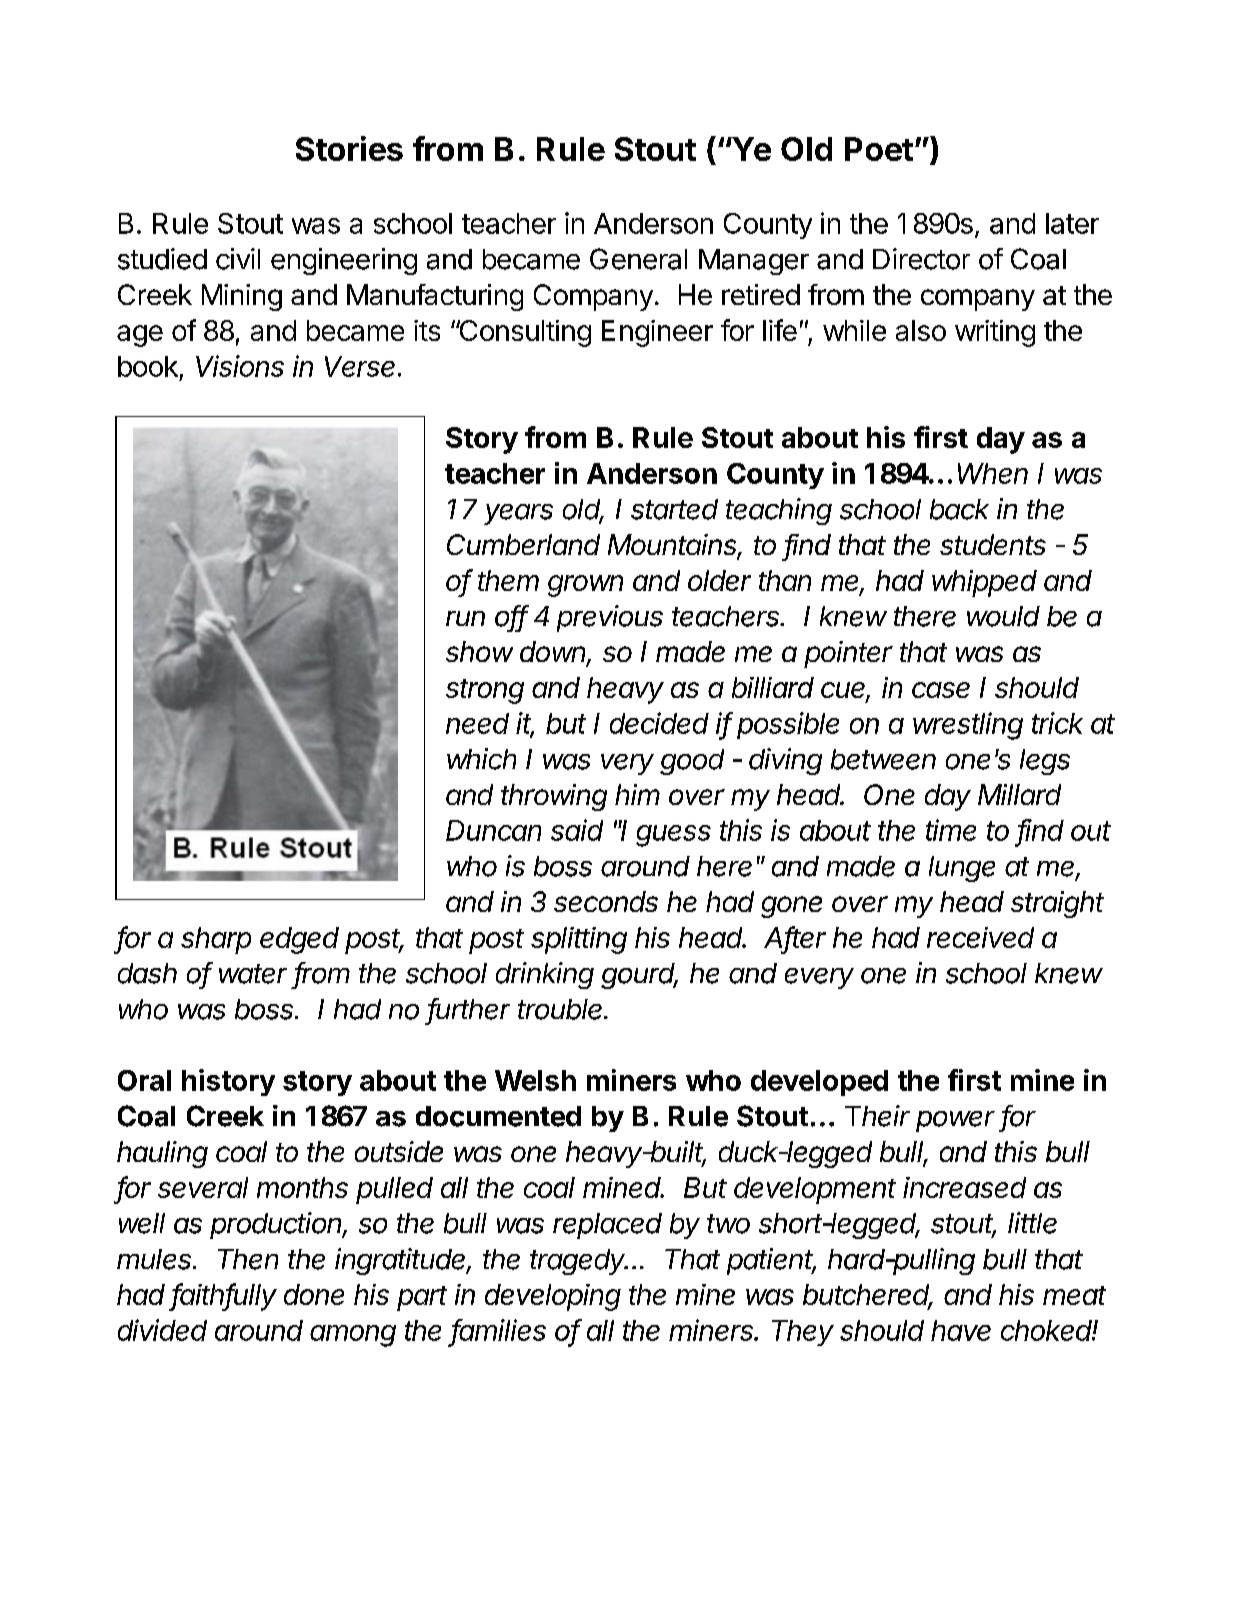 This screenshot has height=1597, width=1234. I want to click on wrestling, so click(968, 726).
